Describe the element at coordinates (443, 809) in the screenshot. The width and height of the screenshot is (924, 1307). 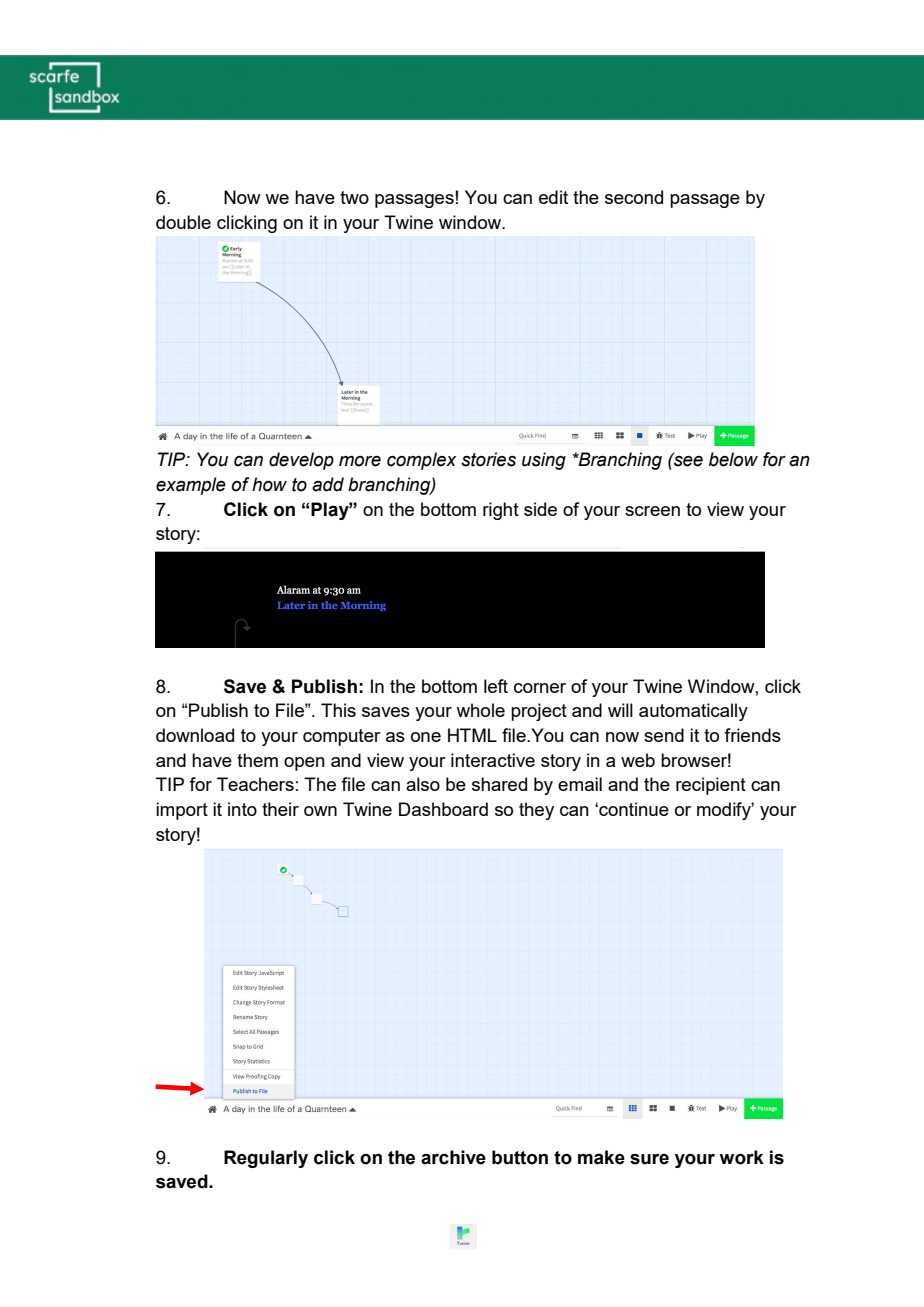
I see `Dashboard` at that location.
